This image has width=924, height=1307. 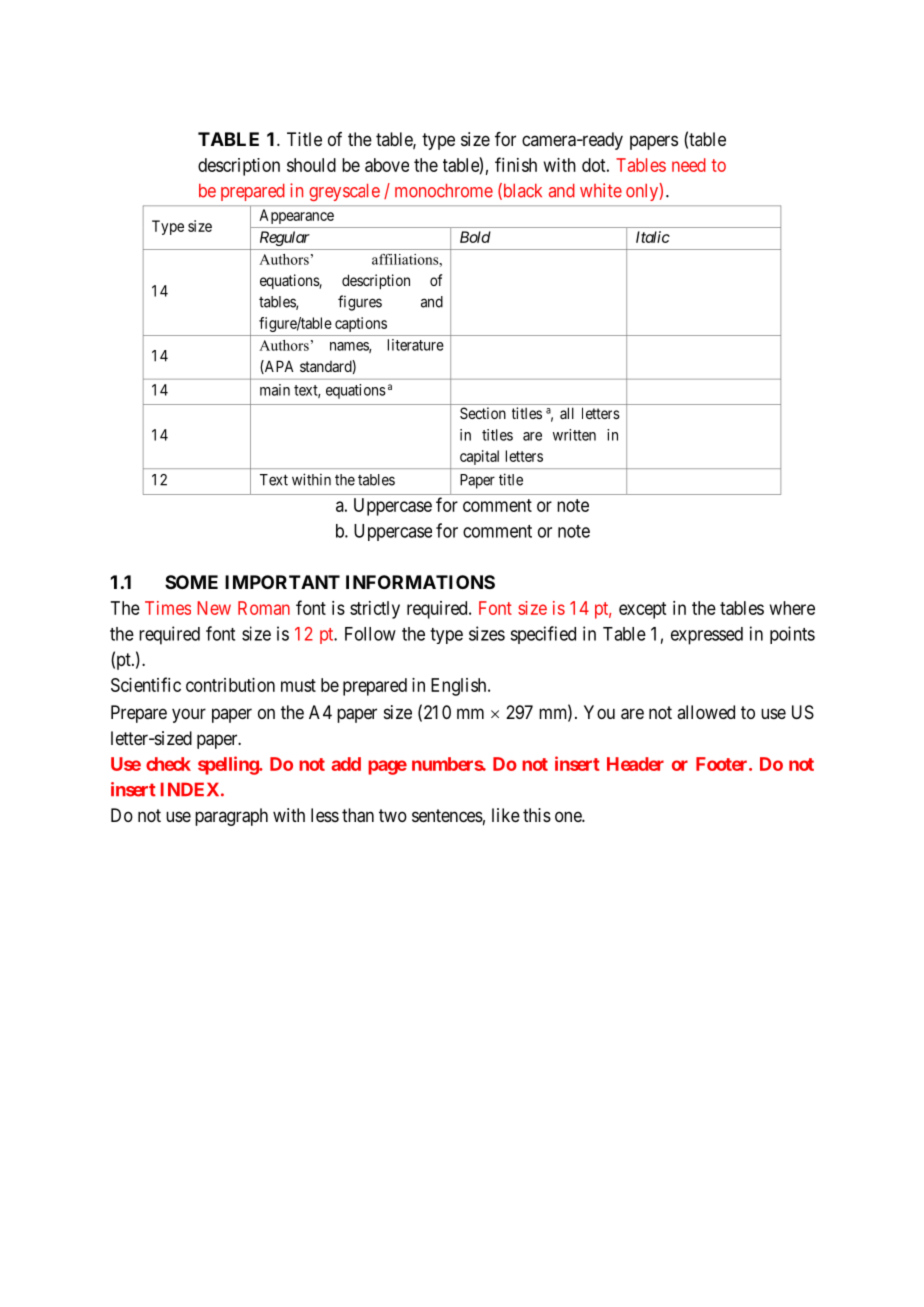 What do you see at coordinates (689, 165) in the image?
I see `need` at bounding box center [689, 165].
